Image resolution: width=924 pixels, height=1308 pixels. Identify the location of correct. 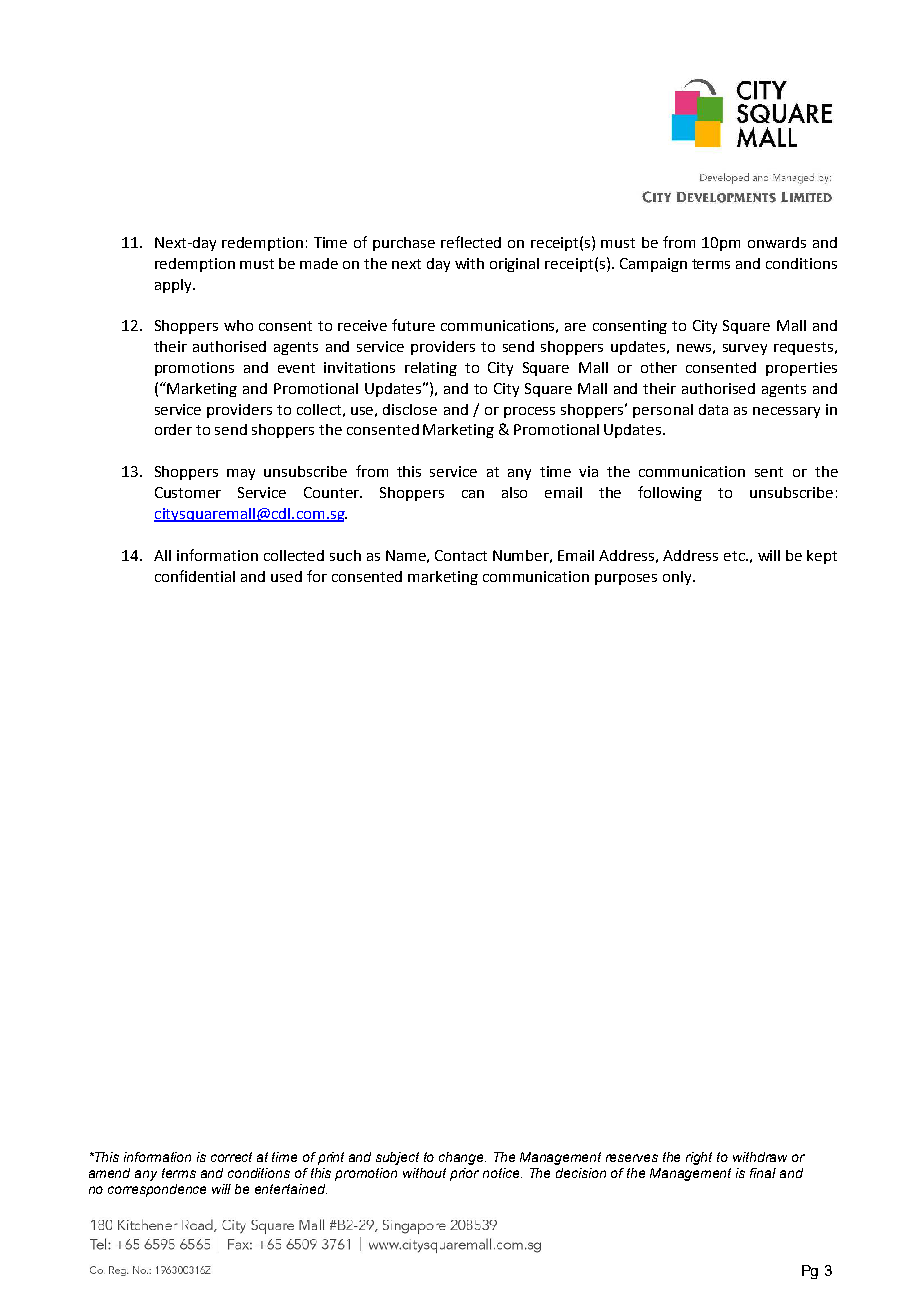
(231, 1157).
